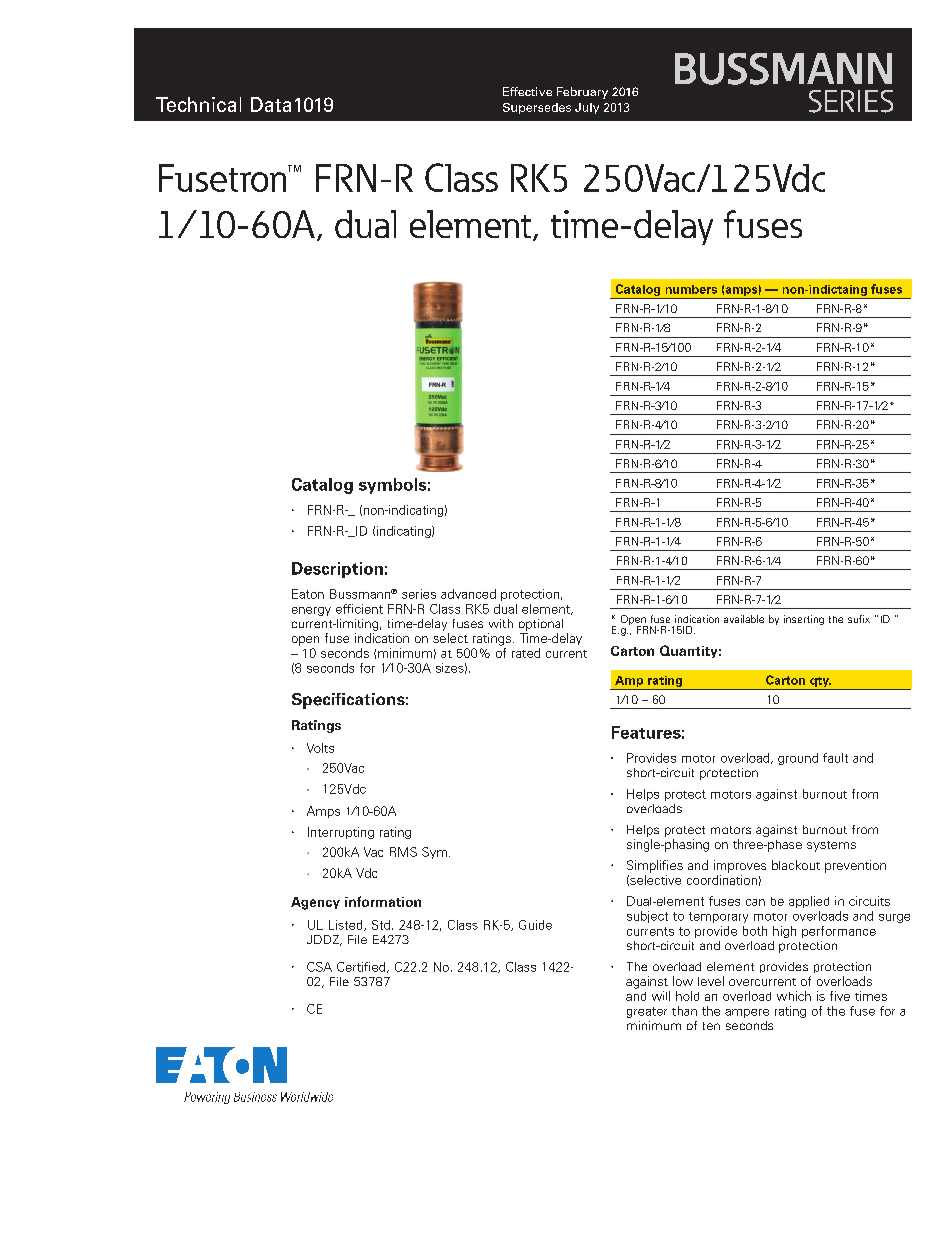  Describe the element at coordinates (655, 866) in the page. I see `Simplifies` at that location.
